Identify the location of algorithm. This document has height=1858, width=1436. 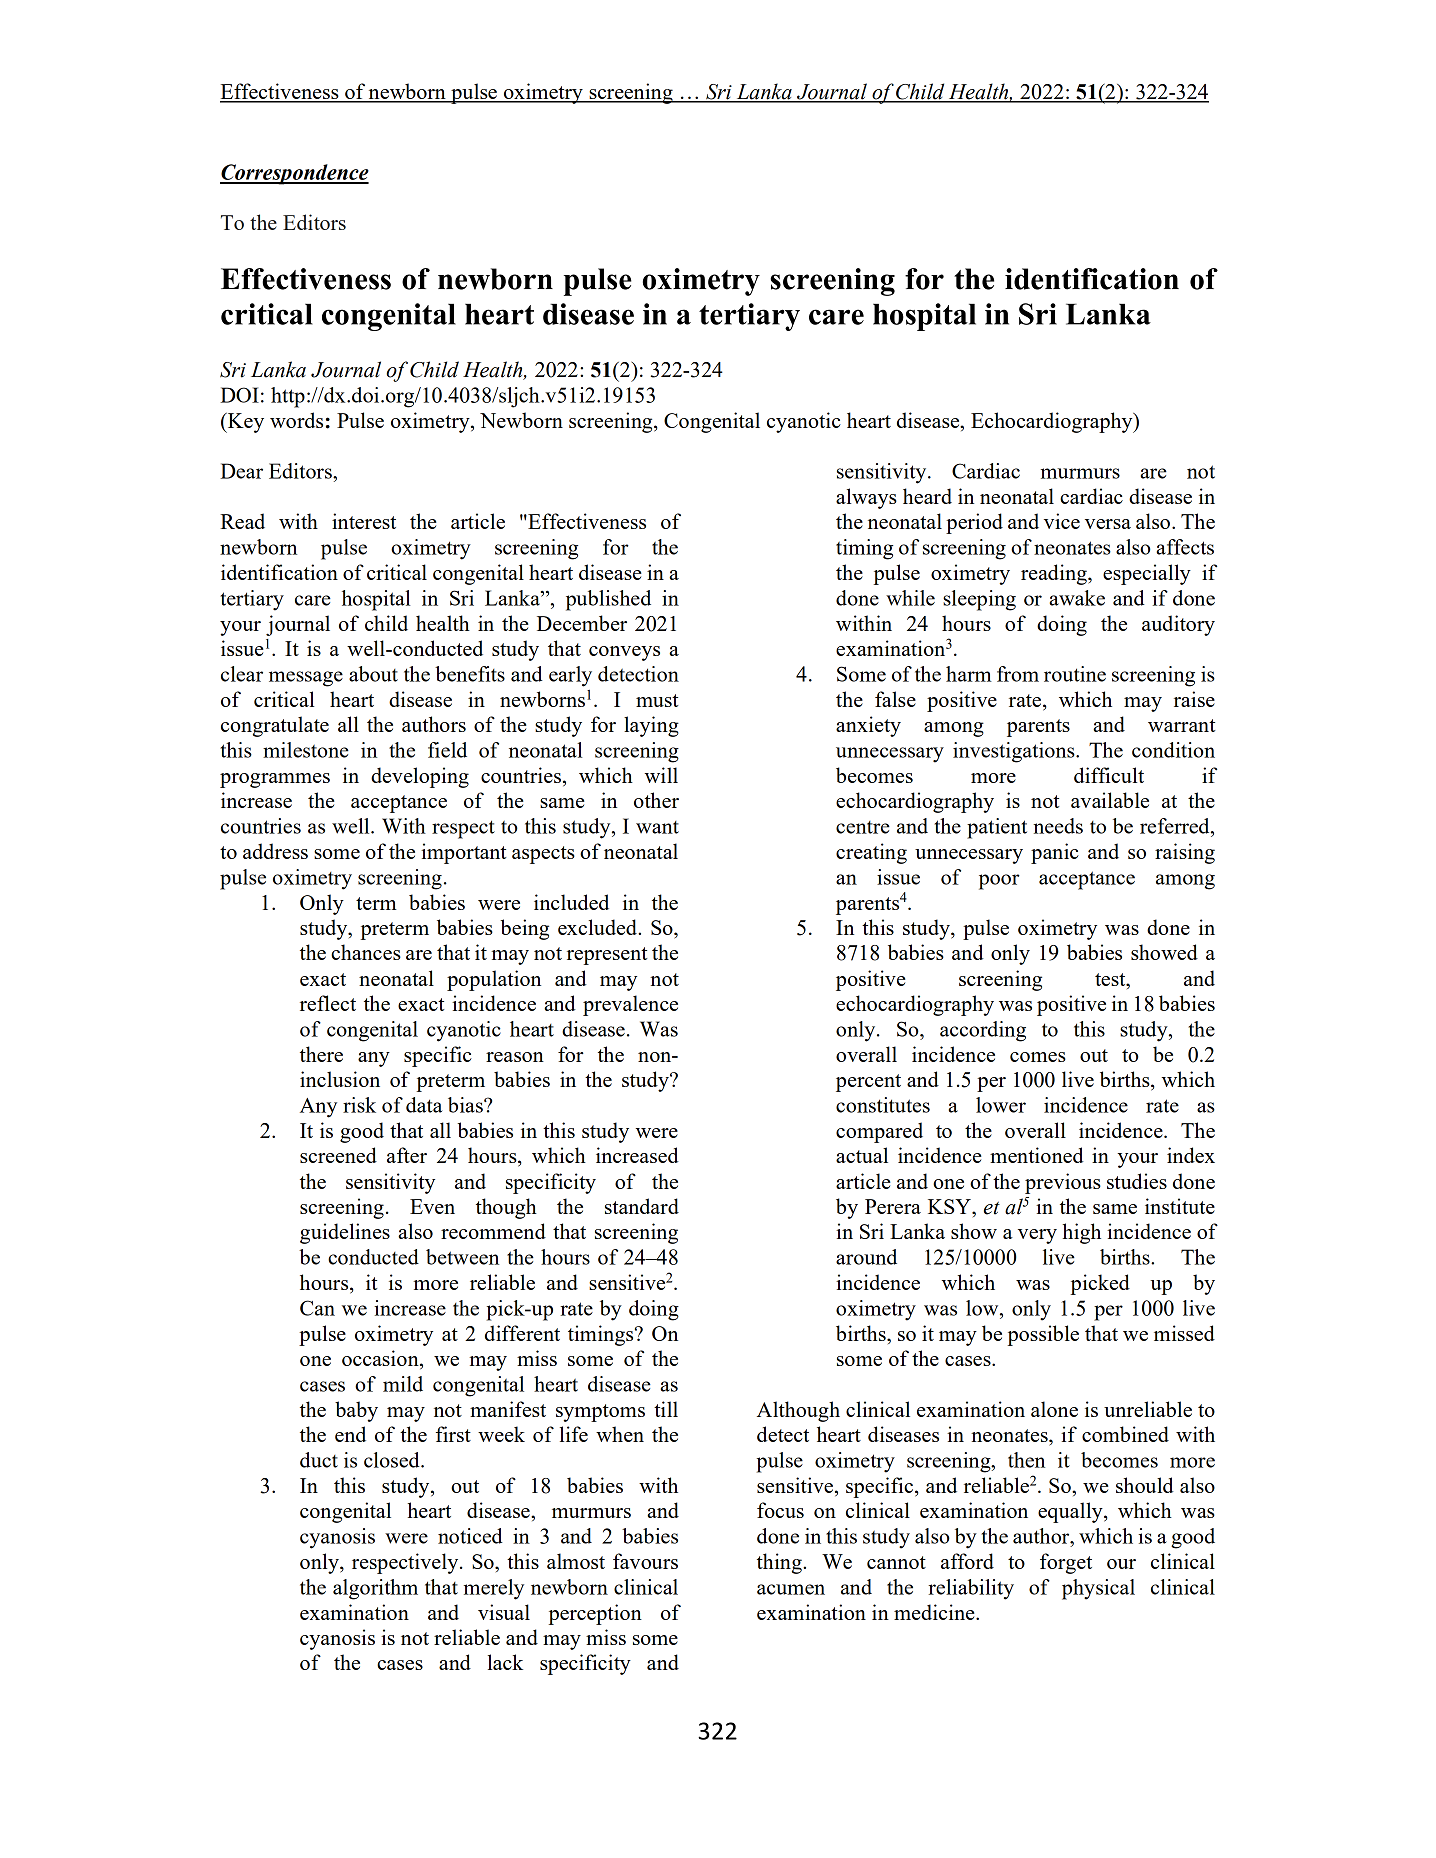
(375, 1589).
